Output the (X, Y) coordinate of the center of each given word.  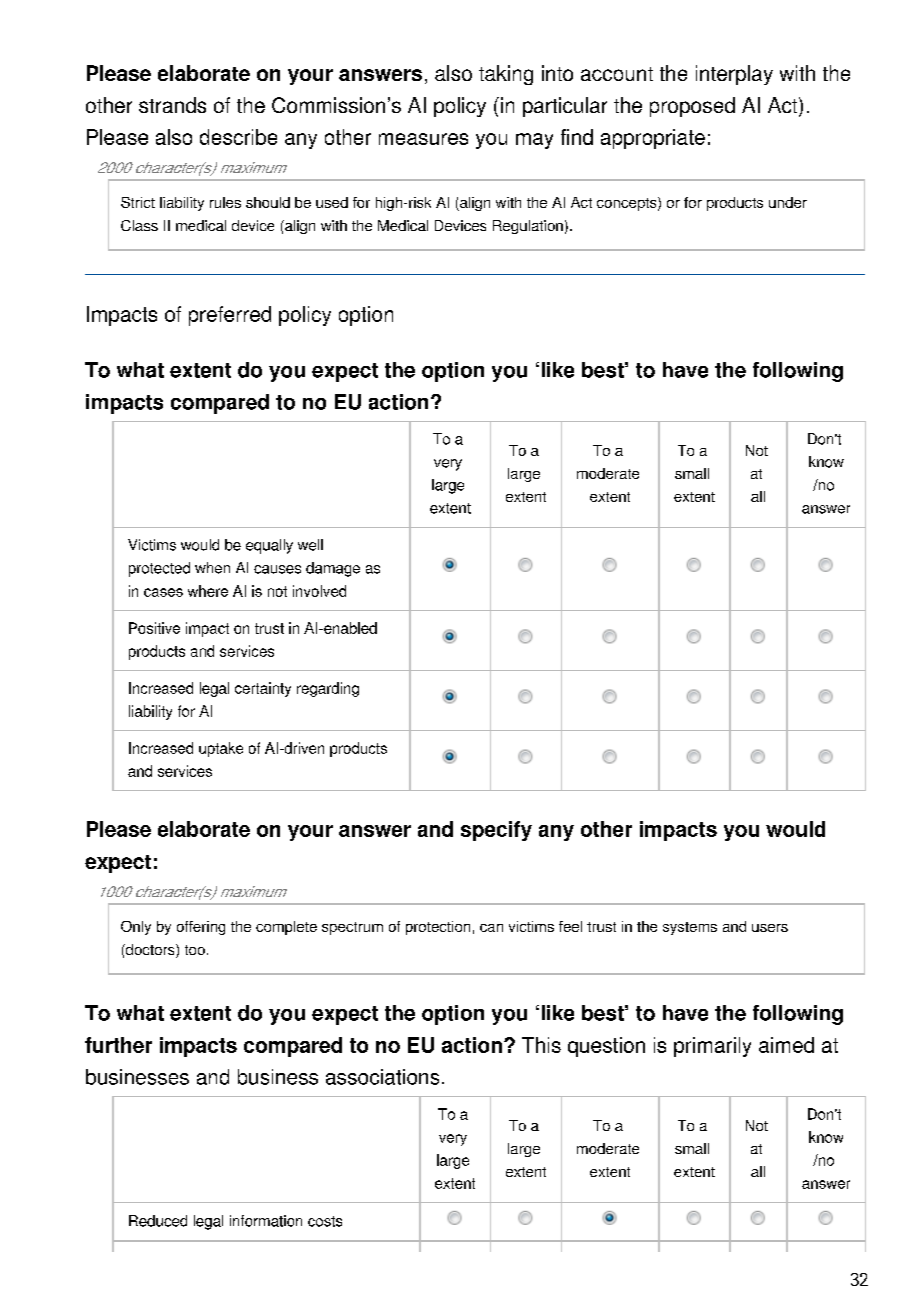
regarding (328, 689)
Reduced (158, 1221)
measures (423, 139)
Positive (154, 628)
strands (172, 105)
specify (496, 831)
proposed (692, 107)
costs (325, 1221)
